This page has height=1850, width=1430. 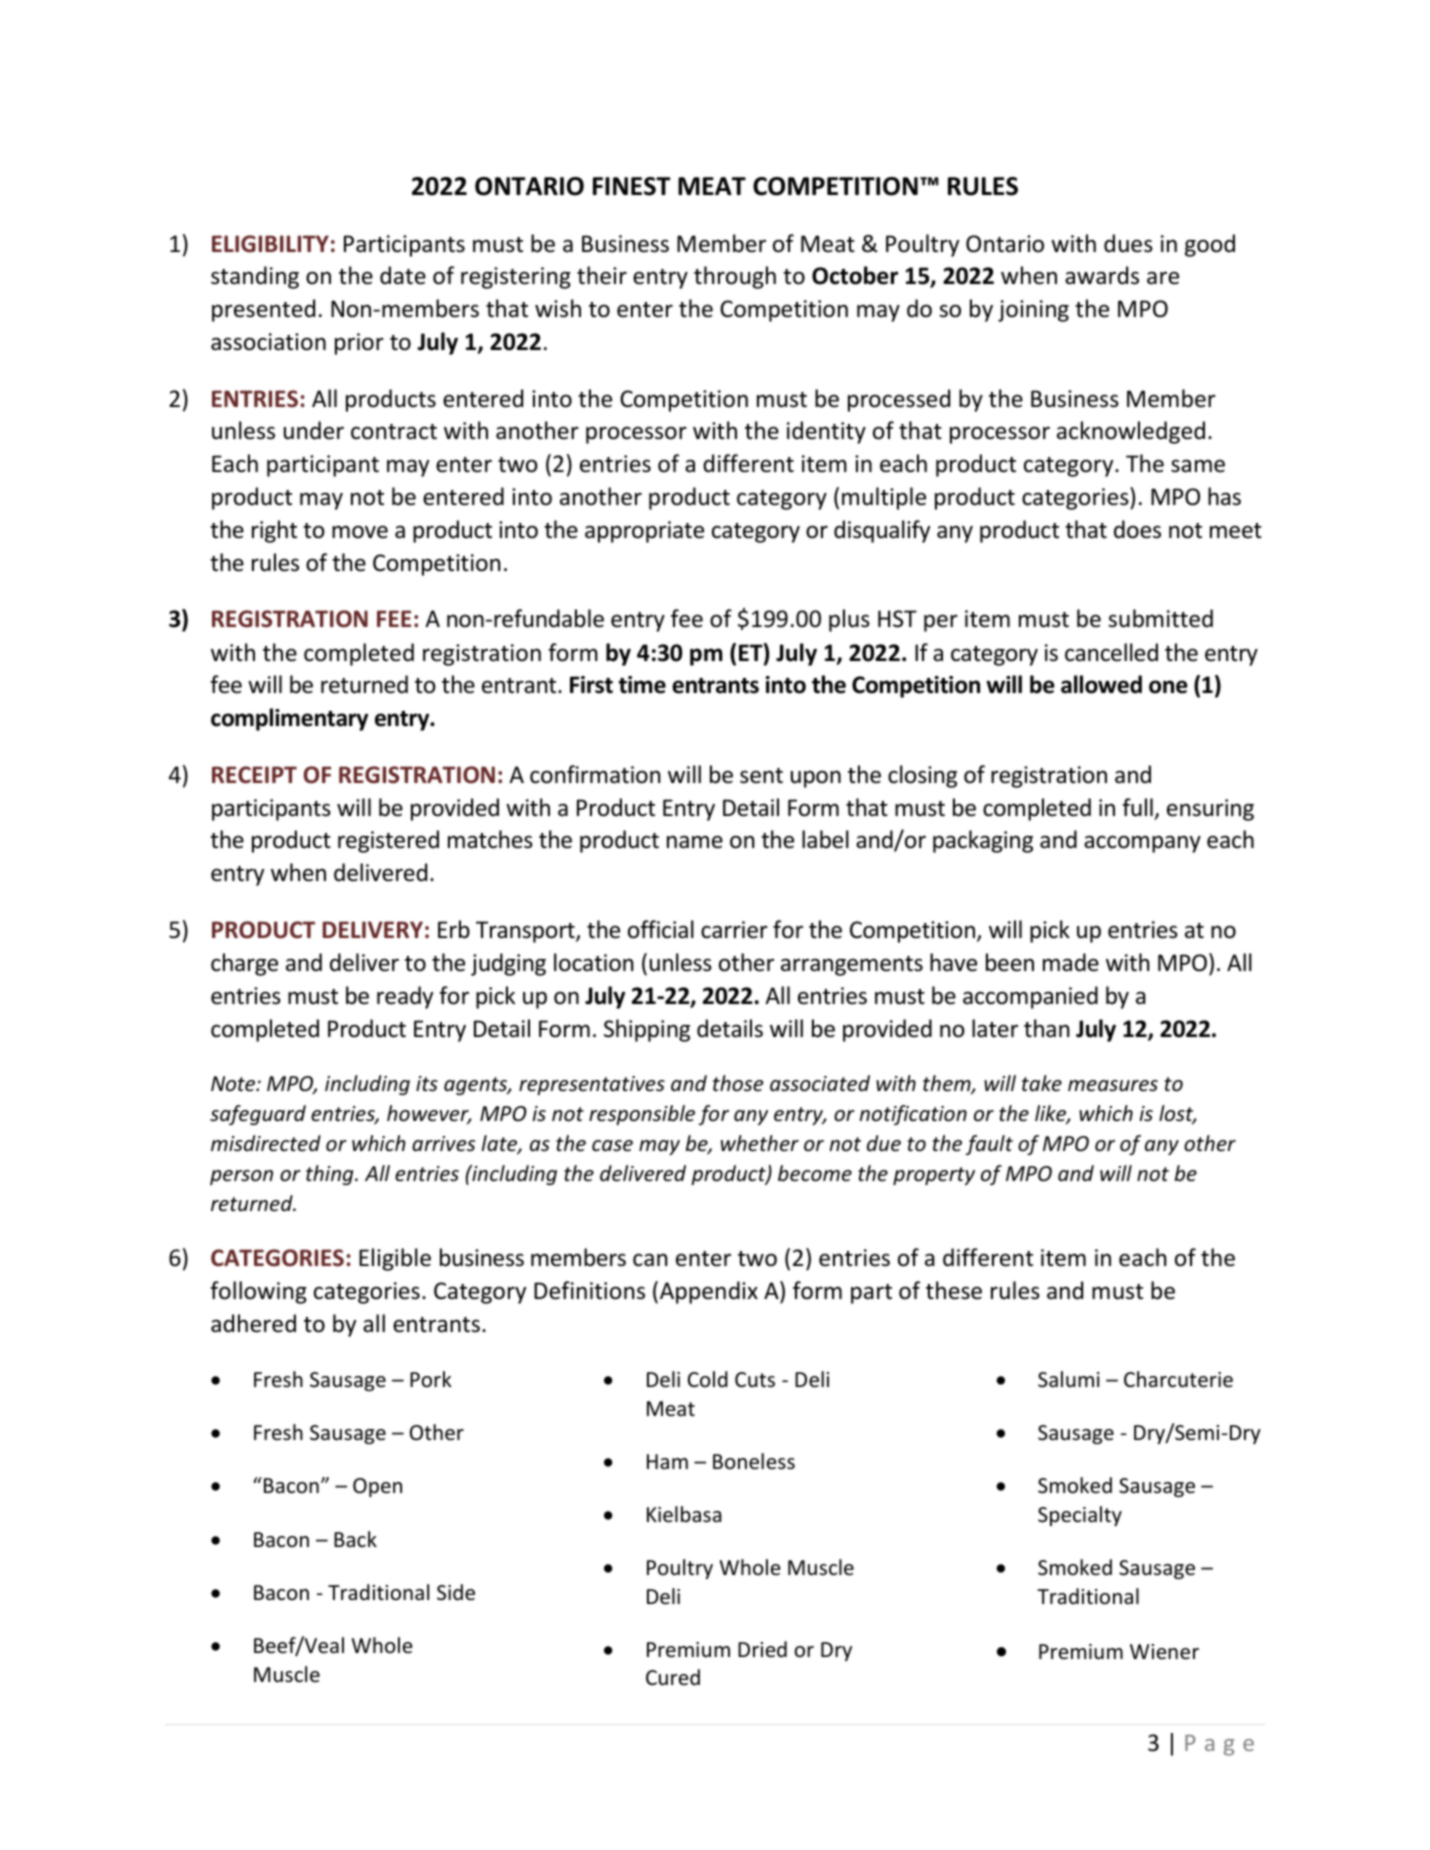 What do you see at coordinates (360, 532) in the page?
I see `move` at bounding box center [360, 532].
